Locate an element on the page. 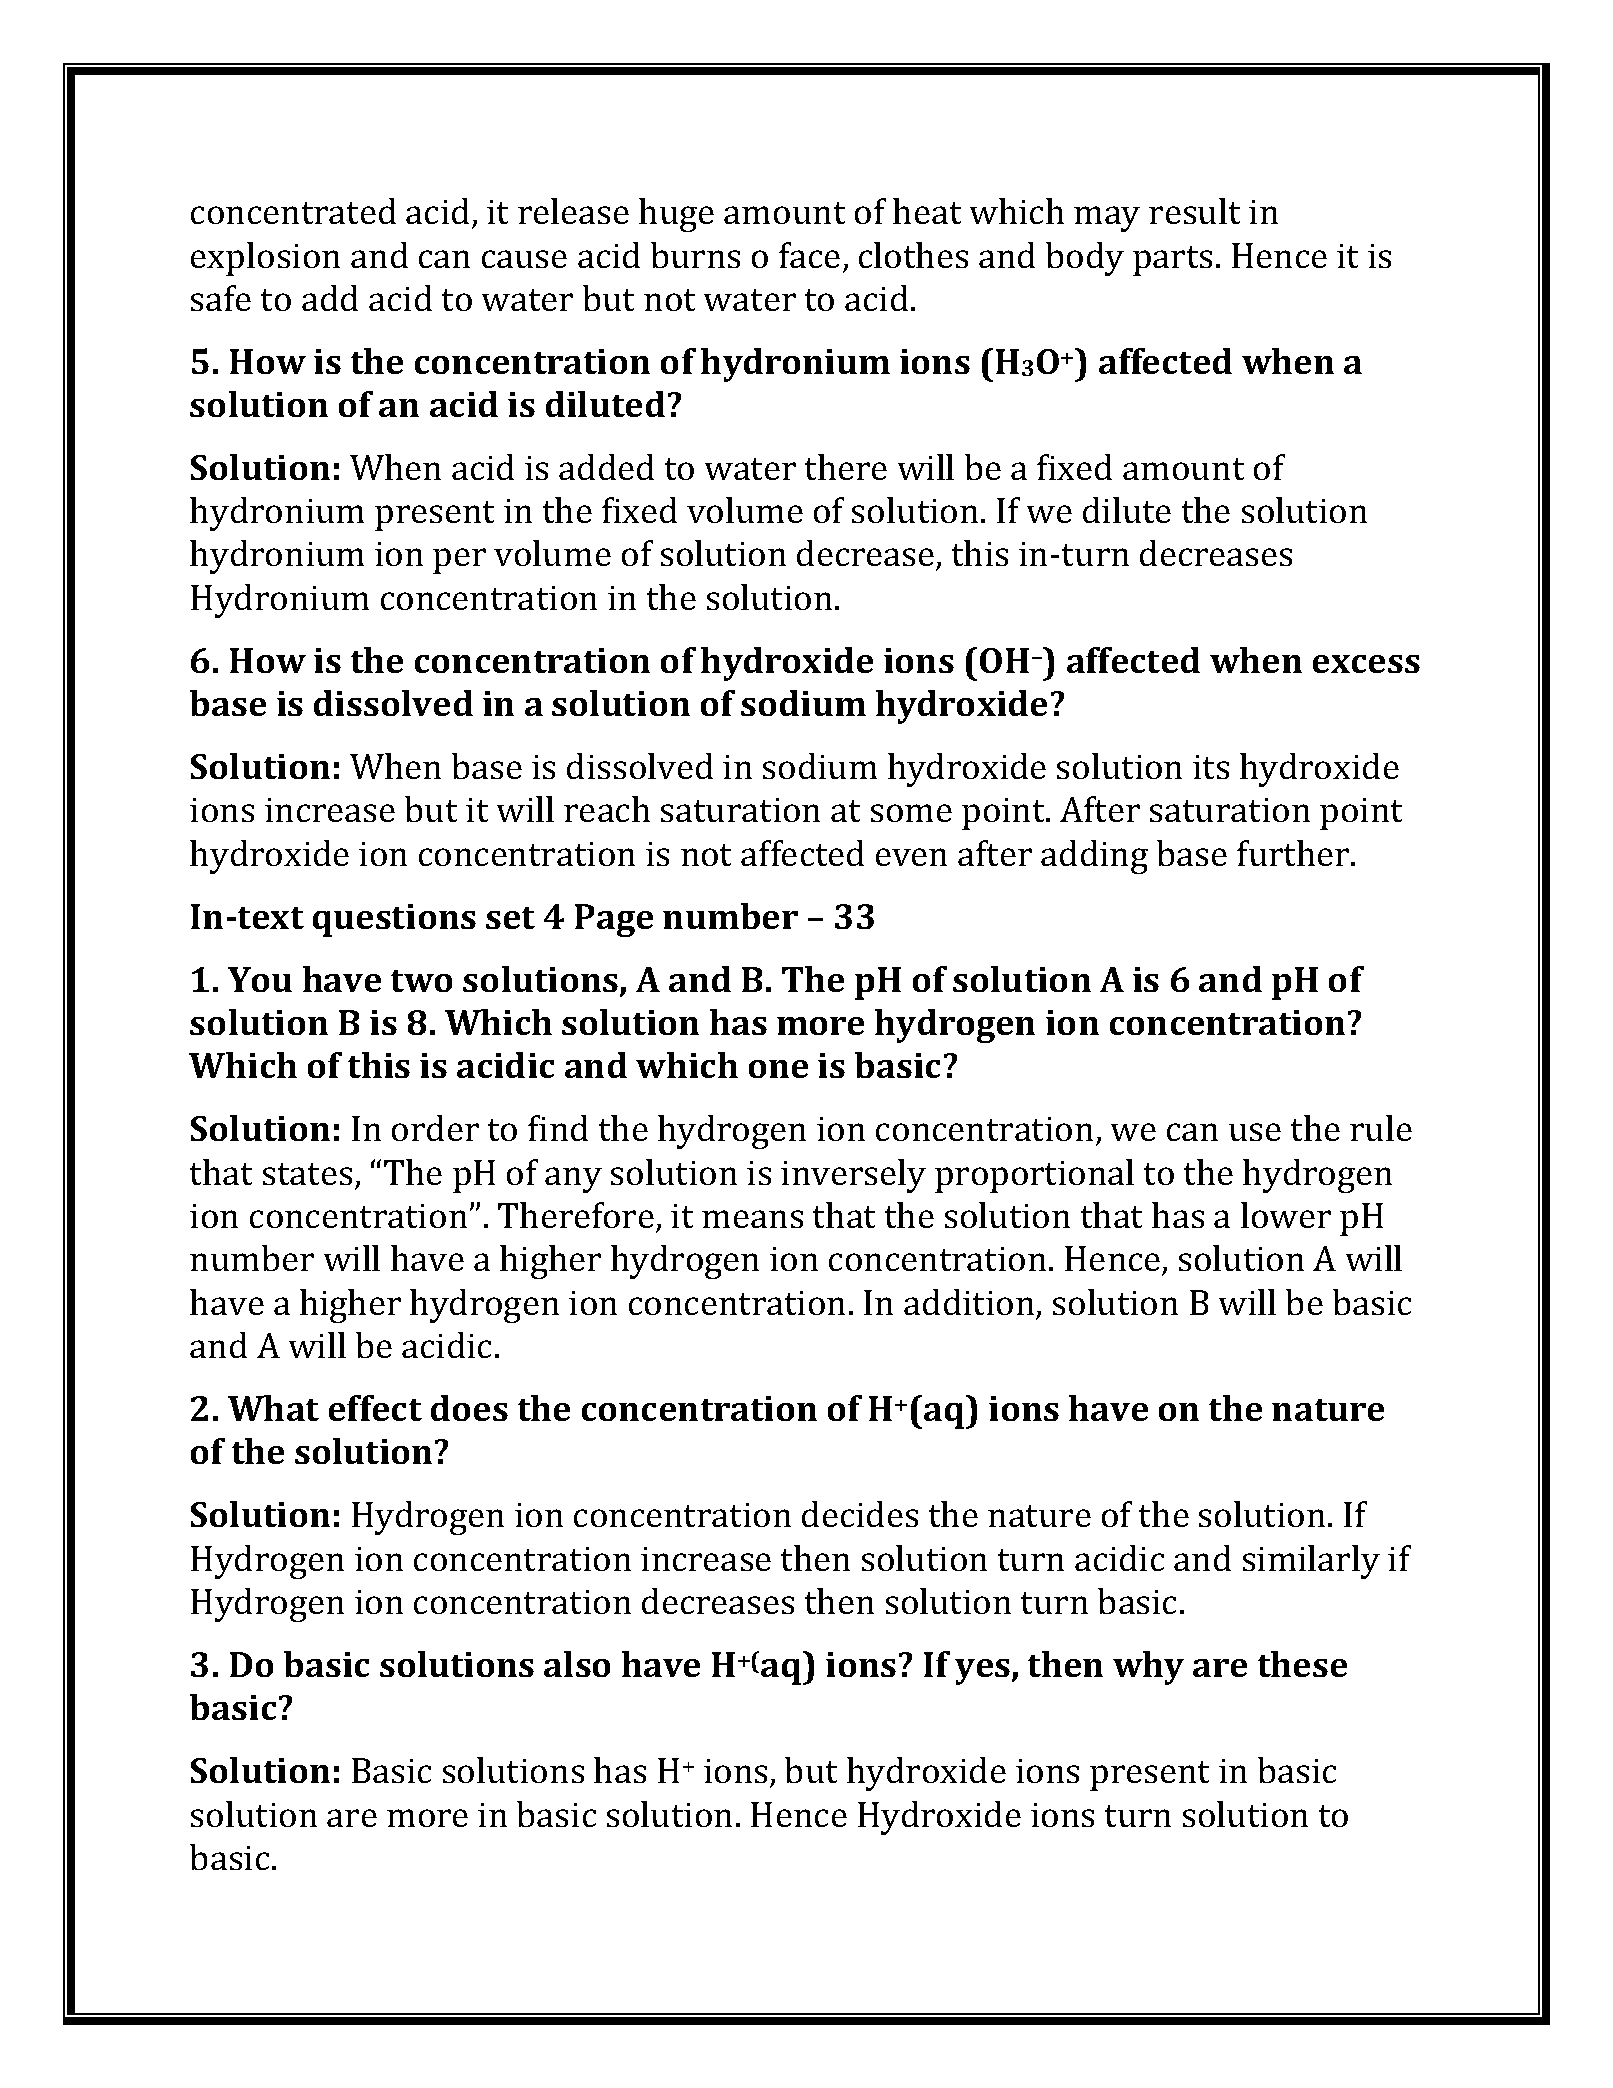 The image size is (1613, 2088). decides is located at coordinates (860, 1514).
